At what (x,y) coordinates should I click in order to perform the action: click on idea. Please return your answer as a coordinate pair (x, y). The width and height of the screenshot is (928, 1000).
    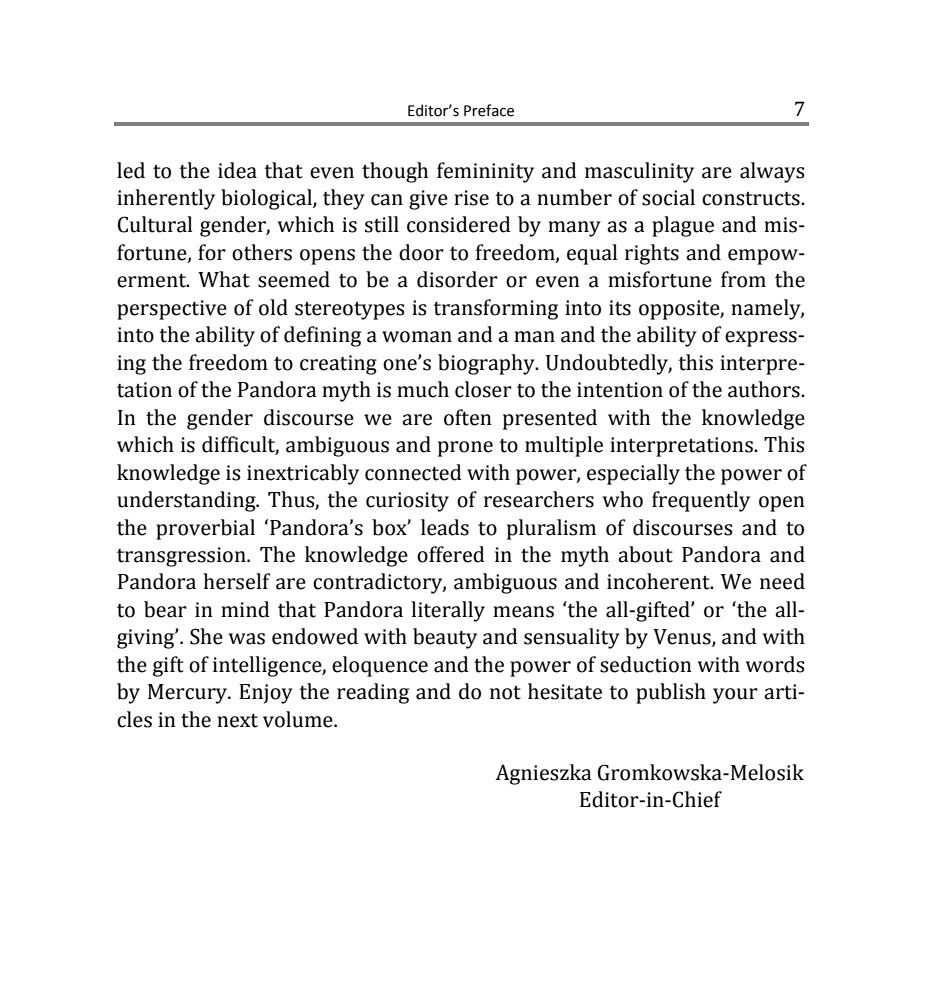
    Looking at the image, I should click on (237, 170).
